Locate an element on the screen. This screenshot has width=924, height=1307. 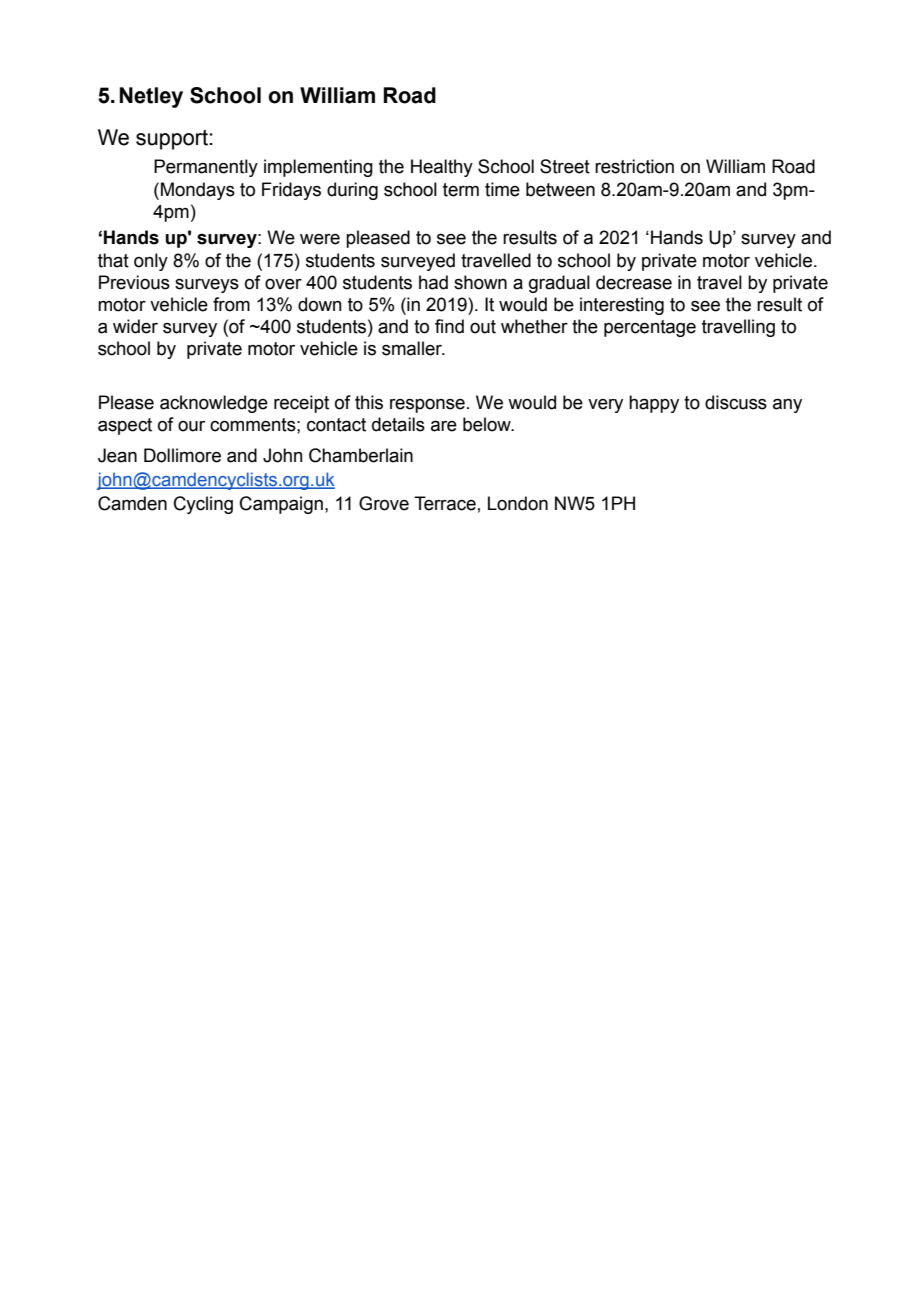
restriction is located at coordinates (634, 166).
